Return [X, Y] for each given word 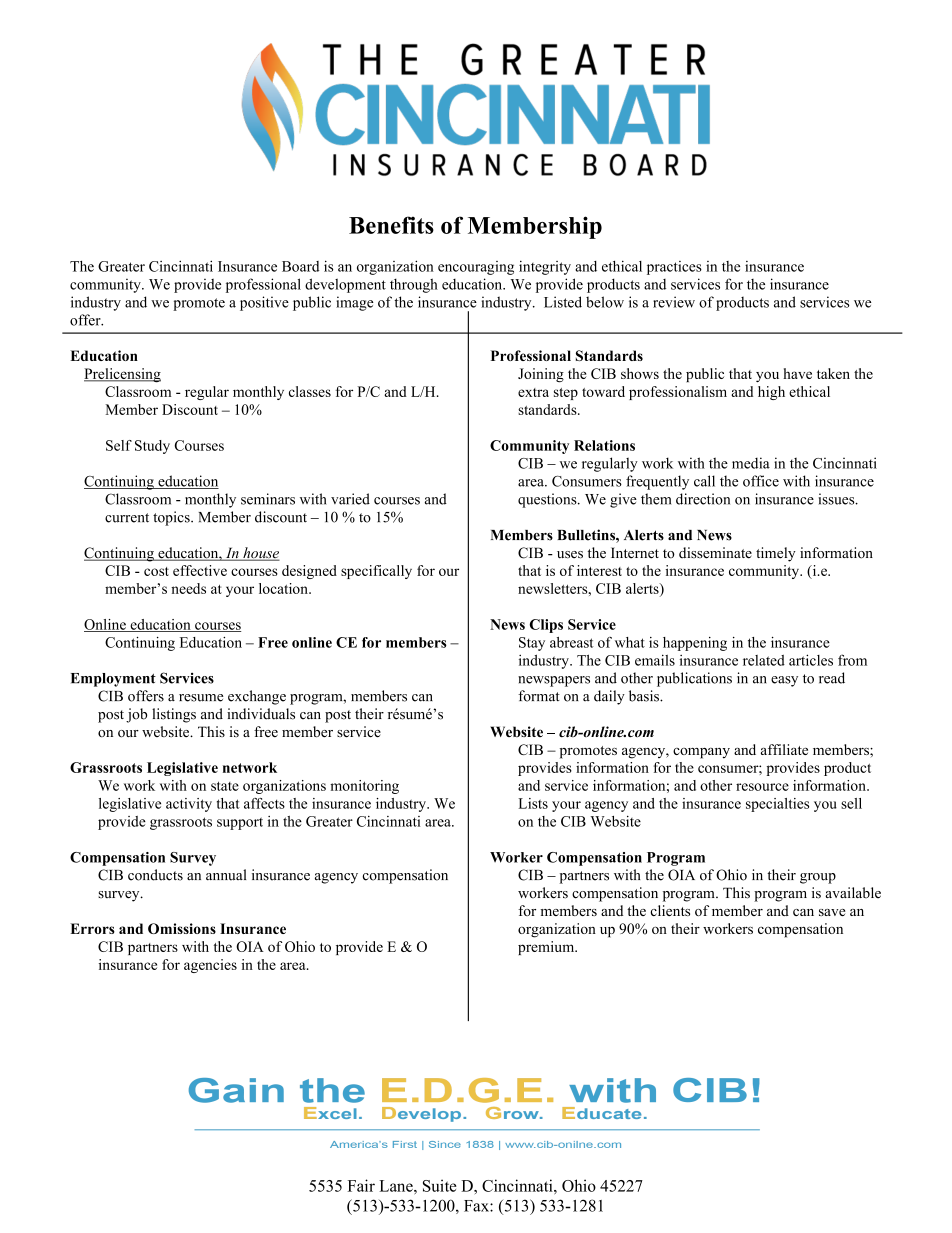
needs [188, 588]
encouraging [476, 268]
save [832, 912]
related [764, 660]
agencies [210, 966]
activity [189, 805]
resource [762, 787]
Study [152, 447]
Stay [532, 644]
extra [533, 392]
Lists [533, 803]
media [751, 463]
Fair [361, 1185]
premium [547, 948]
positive [264, 303]
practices [674, 268]
